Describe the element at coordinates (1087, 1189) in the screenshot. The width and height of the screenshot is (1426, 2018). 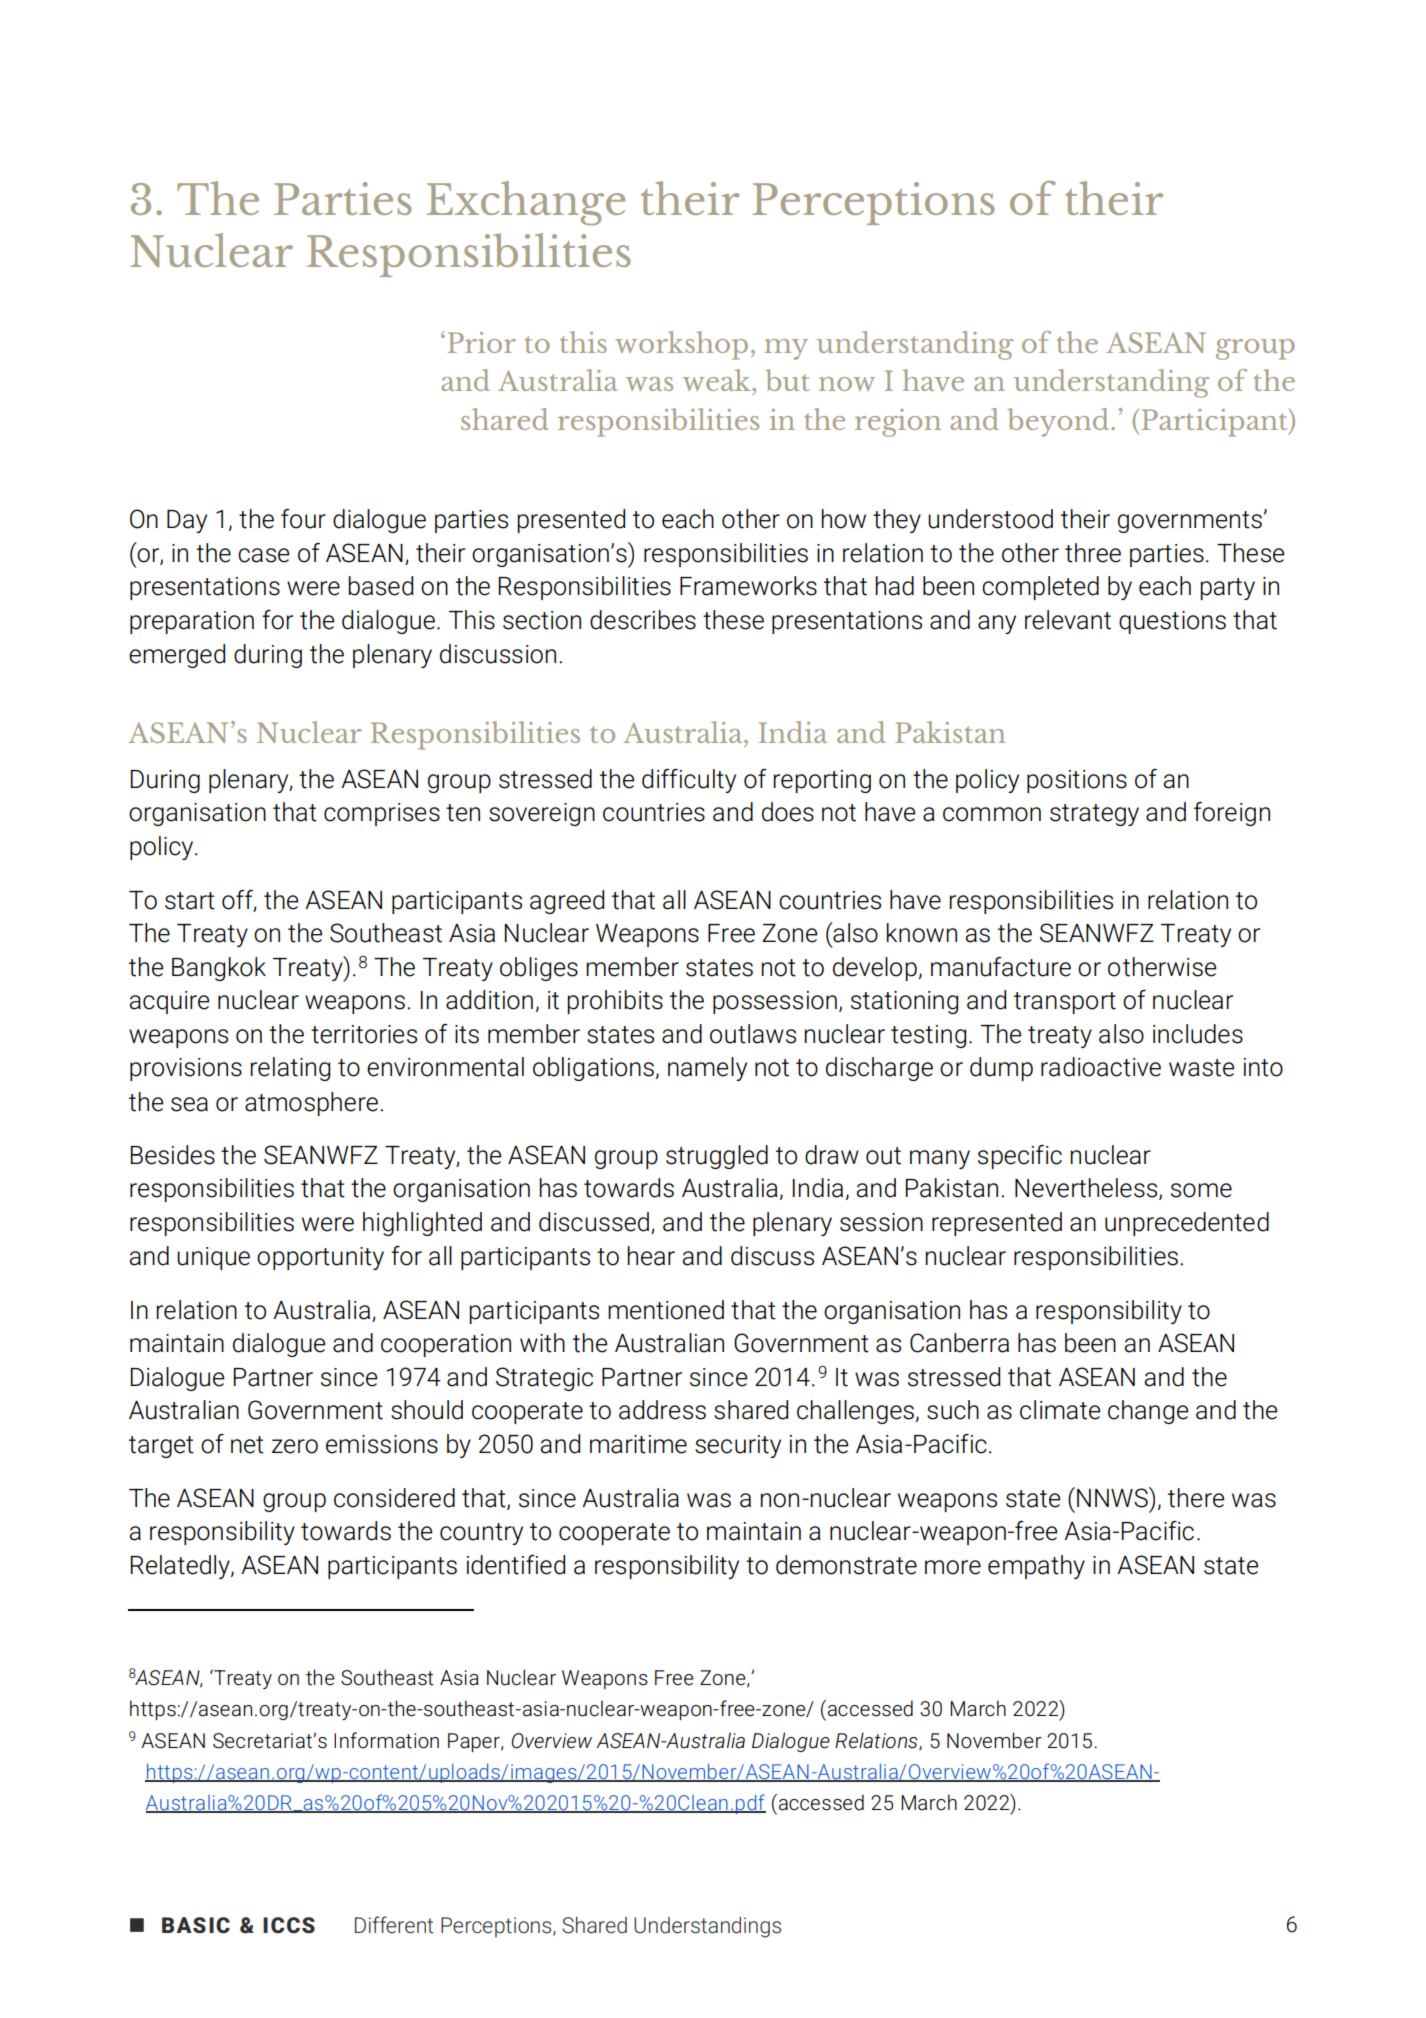
I see `Nevertheless` at that location.
